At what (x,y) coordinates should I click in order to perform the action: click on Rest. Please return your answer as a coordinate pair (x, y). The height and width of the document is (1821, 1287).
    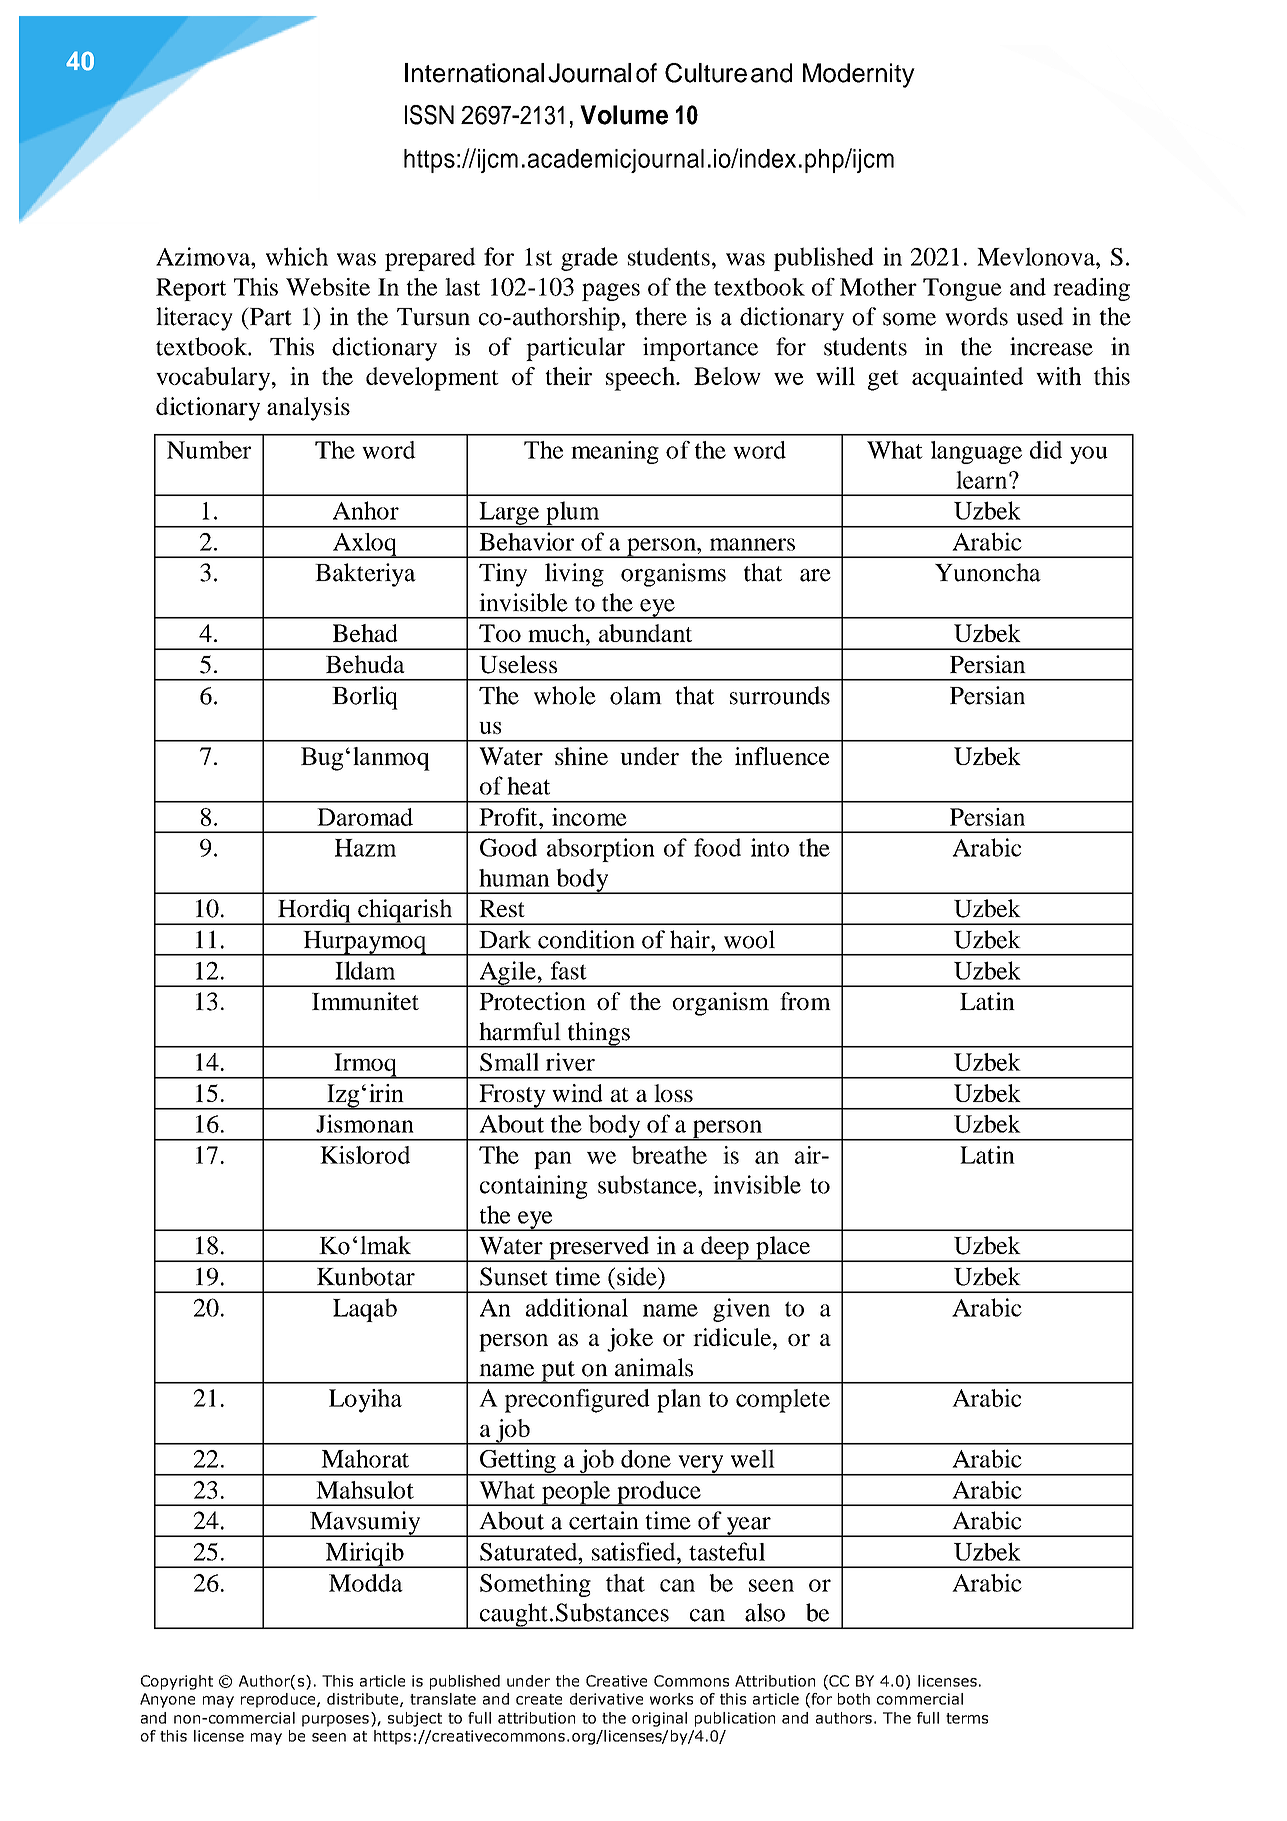
    Looking at the image, I should click on (502, 908).
